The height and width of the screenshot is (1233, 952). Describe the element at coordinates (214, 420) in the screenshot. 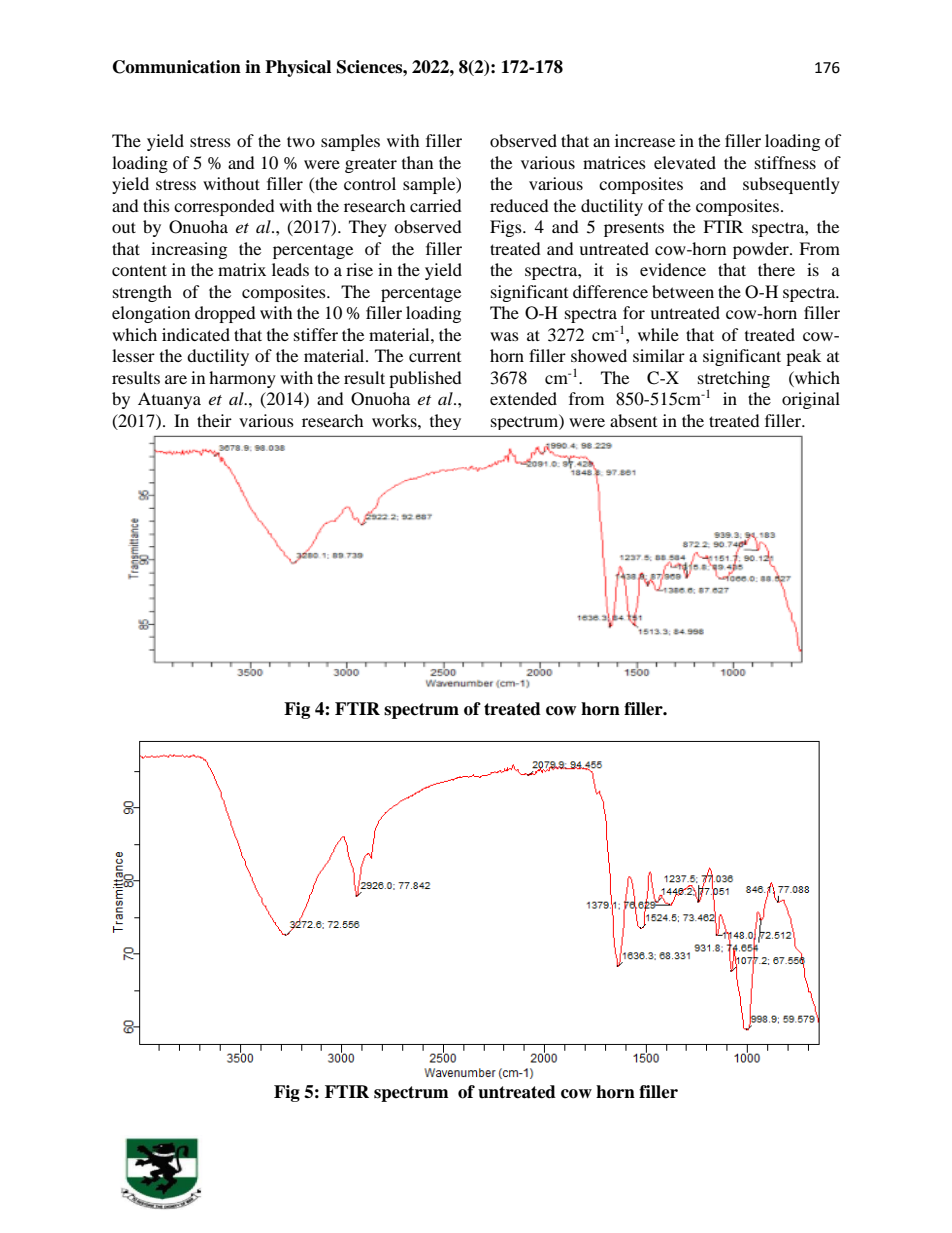

I see `their` at that location.
